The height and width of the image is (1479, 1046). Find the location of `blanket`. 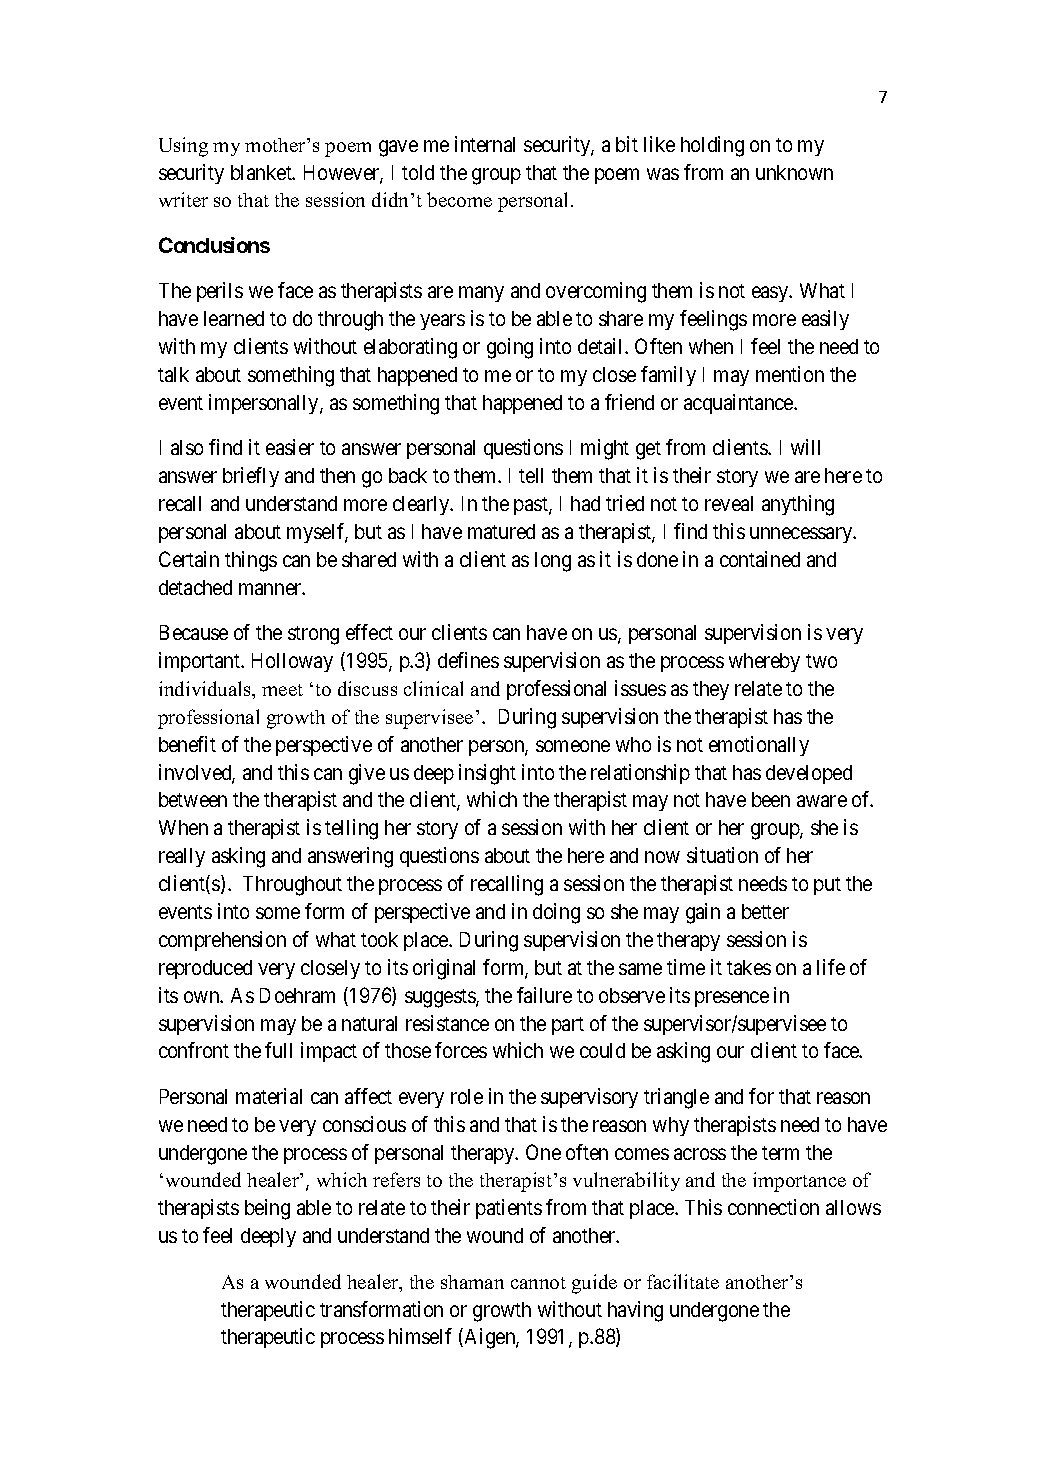

blanket is located at coordinates (262, 172).
